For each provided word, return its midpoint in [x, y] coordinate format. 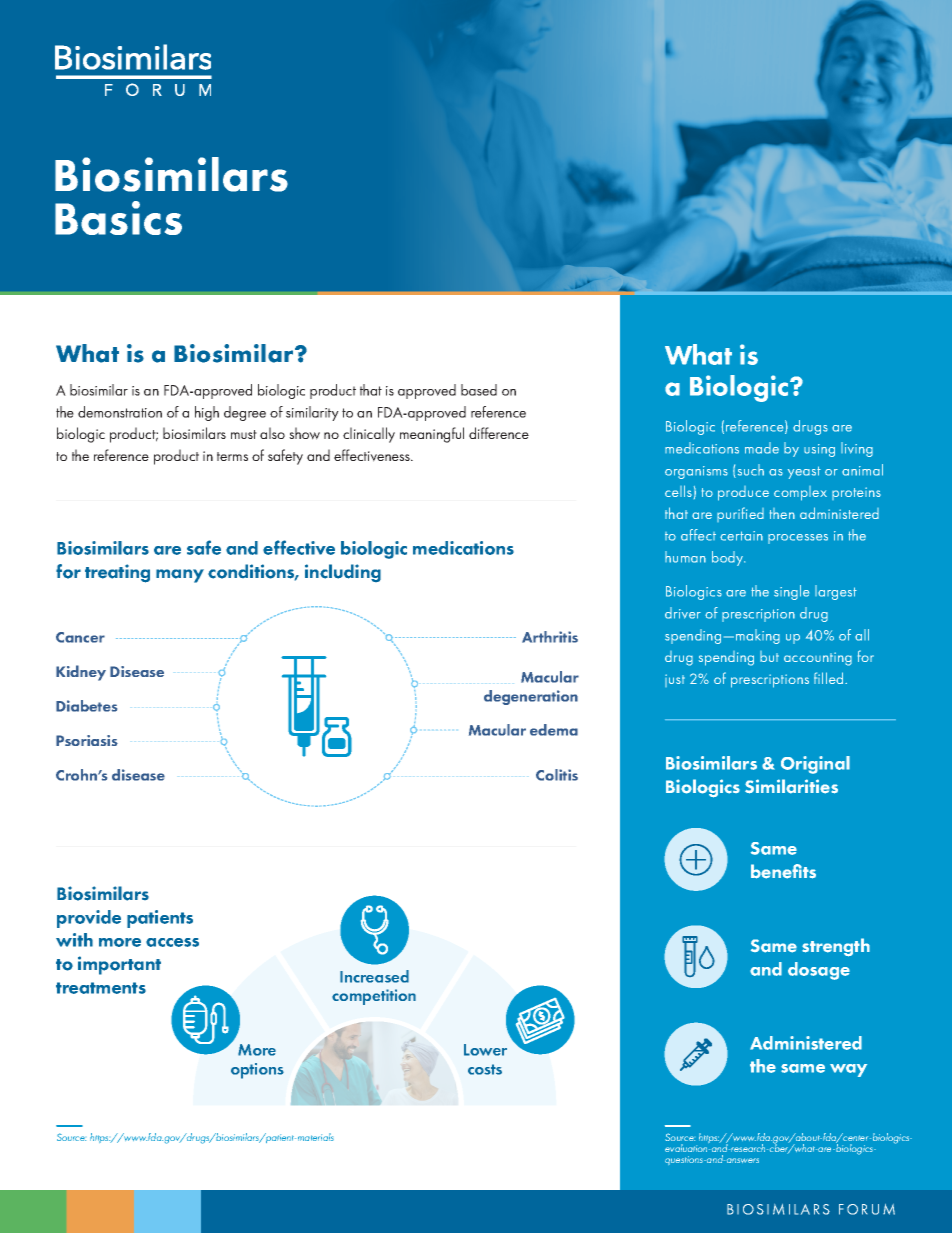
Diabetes [86, 706]
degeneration [531, 697]
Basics [118, 218]
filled [830, 678]
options [257, 1071]
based [479, 390]
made [762, 448]
